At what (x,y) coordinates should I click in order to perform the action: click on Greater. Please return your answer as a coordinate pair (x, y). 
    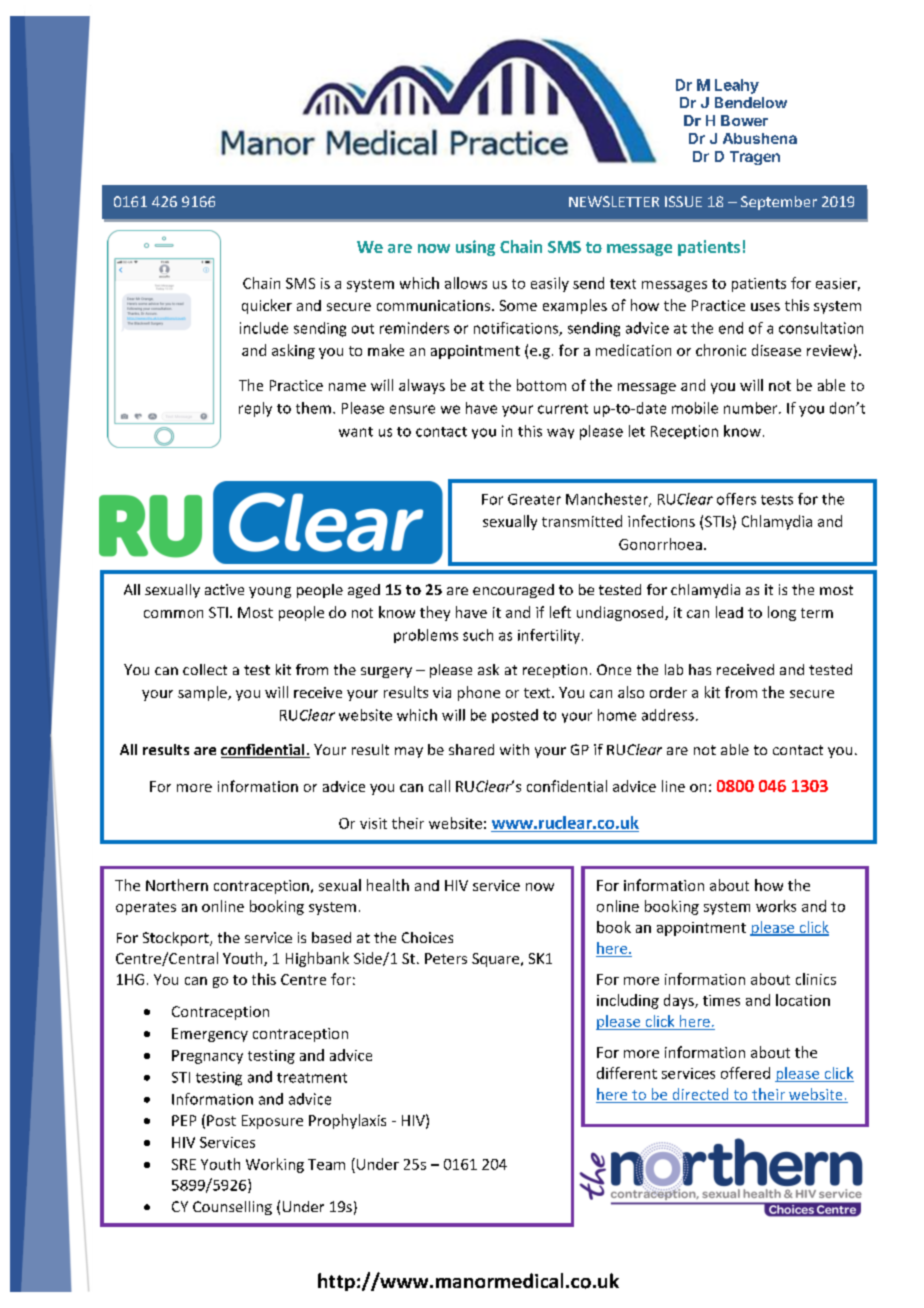
    Looking at the image, I should click on (534, 499).
